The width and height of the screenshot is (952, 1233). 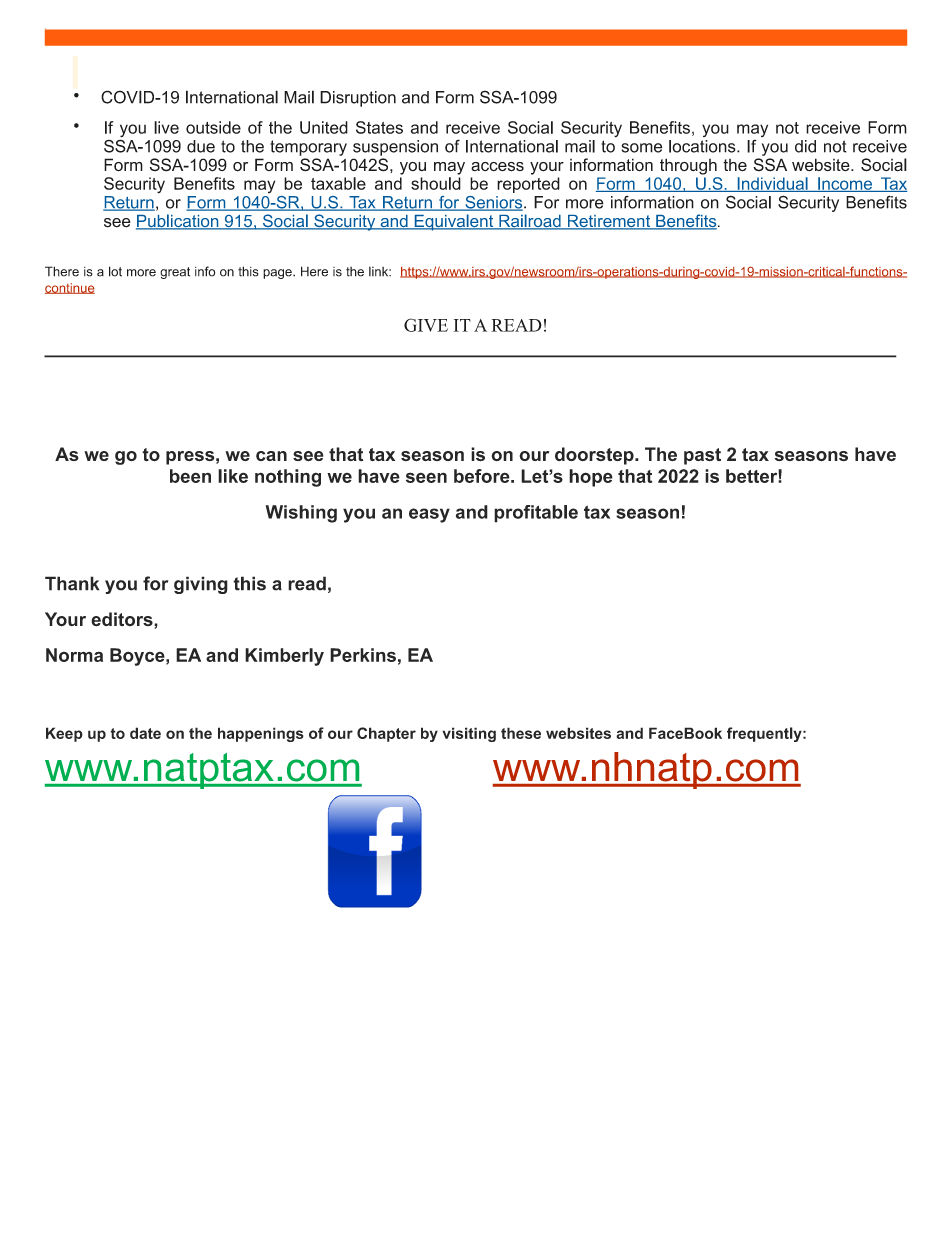 What do you see at coordinates (190, 476) in the screenshot?
I see `been` at bounding box center [190, 476].
